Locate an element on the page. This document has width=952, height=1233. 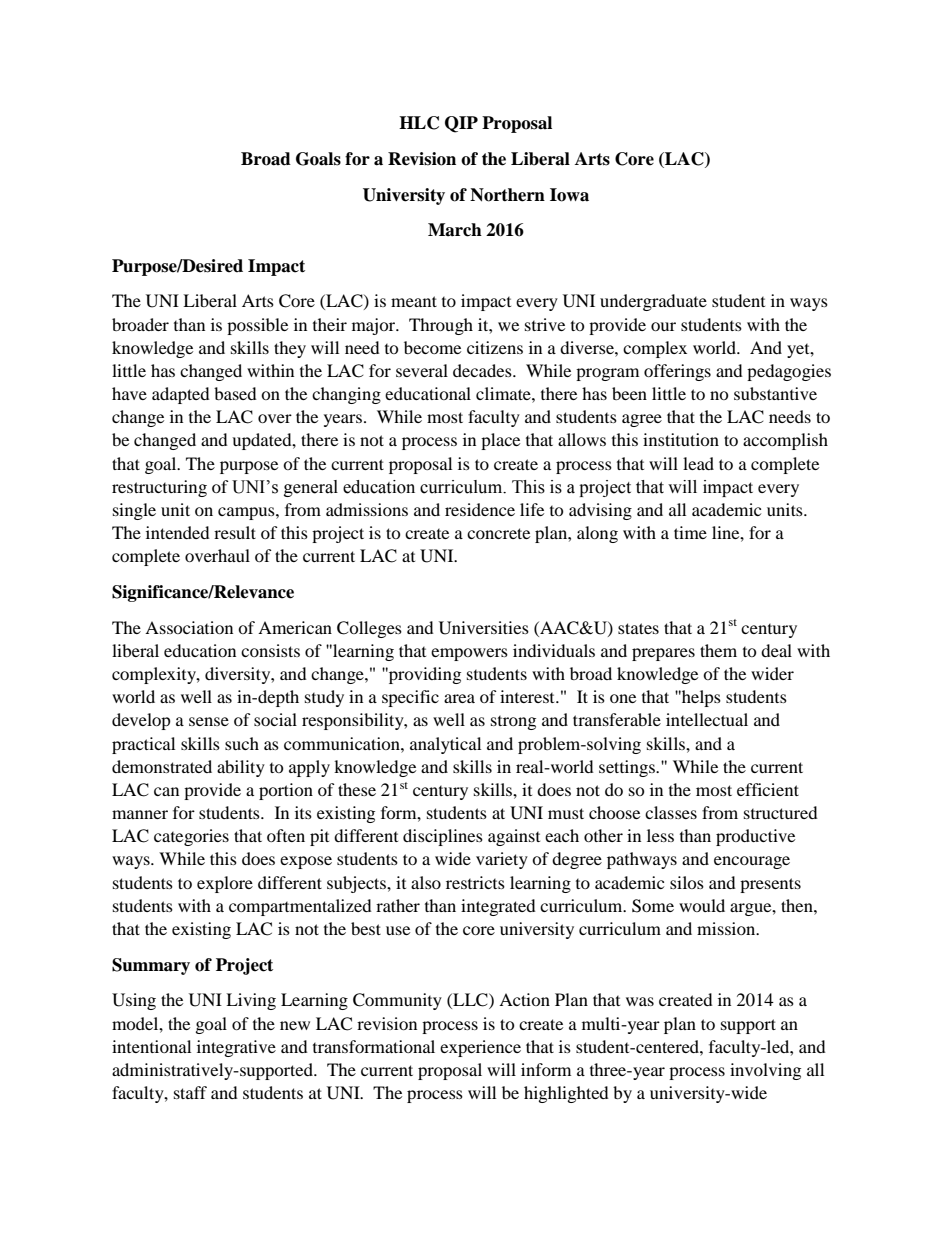
them is located at coordinates (718, 650).
